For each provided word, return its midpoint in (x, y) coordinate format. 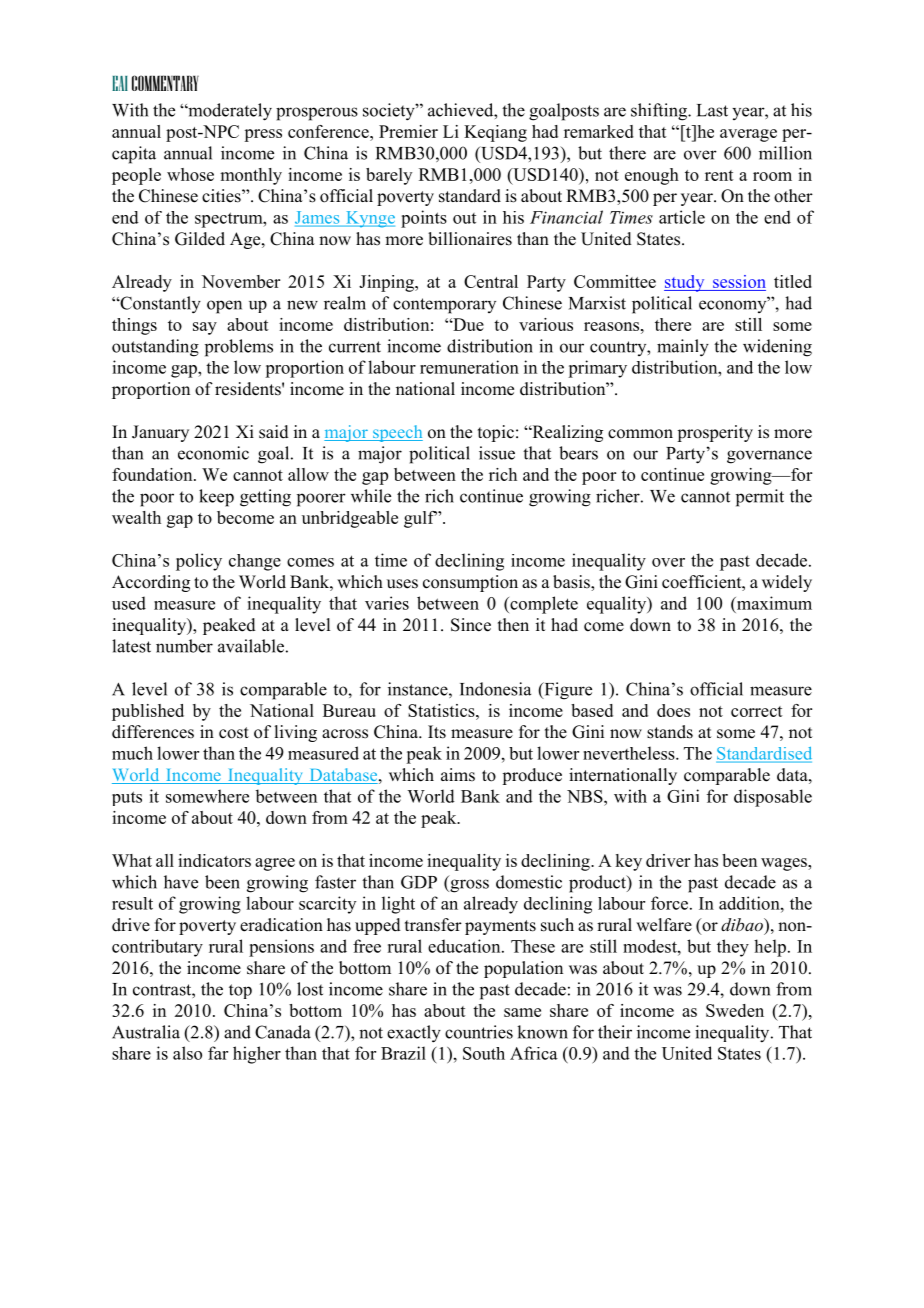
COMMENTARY (165, 83)
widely (787, 583)
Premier (408, 131)
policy (199, 562)
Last (712, 110)
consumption (470, 583)
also (187, 1053)
